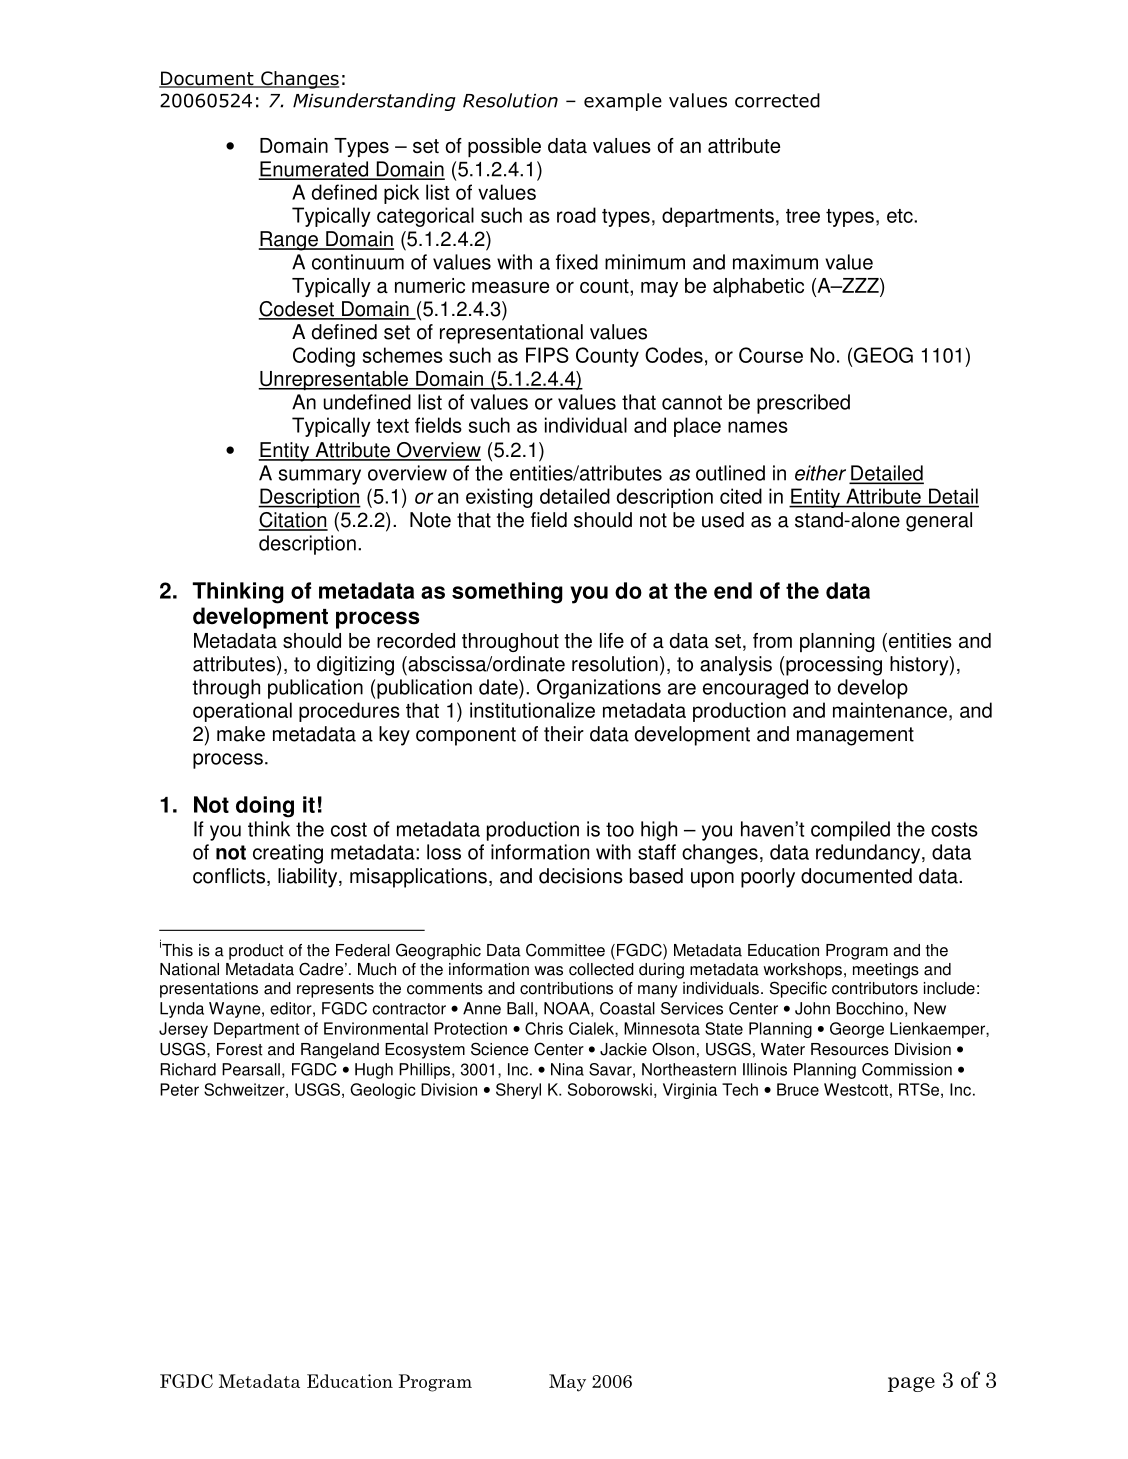 The image size is (1128, 1459). What do you see at coordinates (179, 1089) in the screenshot?
I see `Peter` at bounding box center [179, 1089].
